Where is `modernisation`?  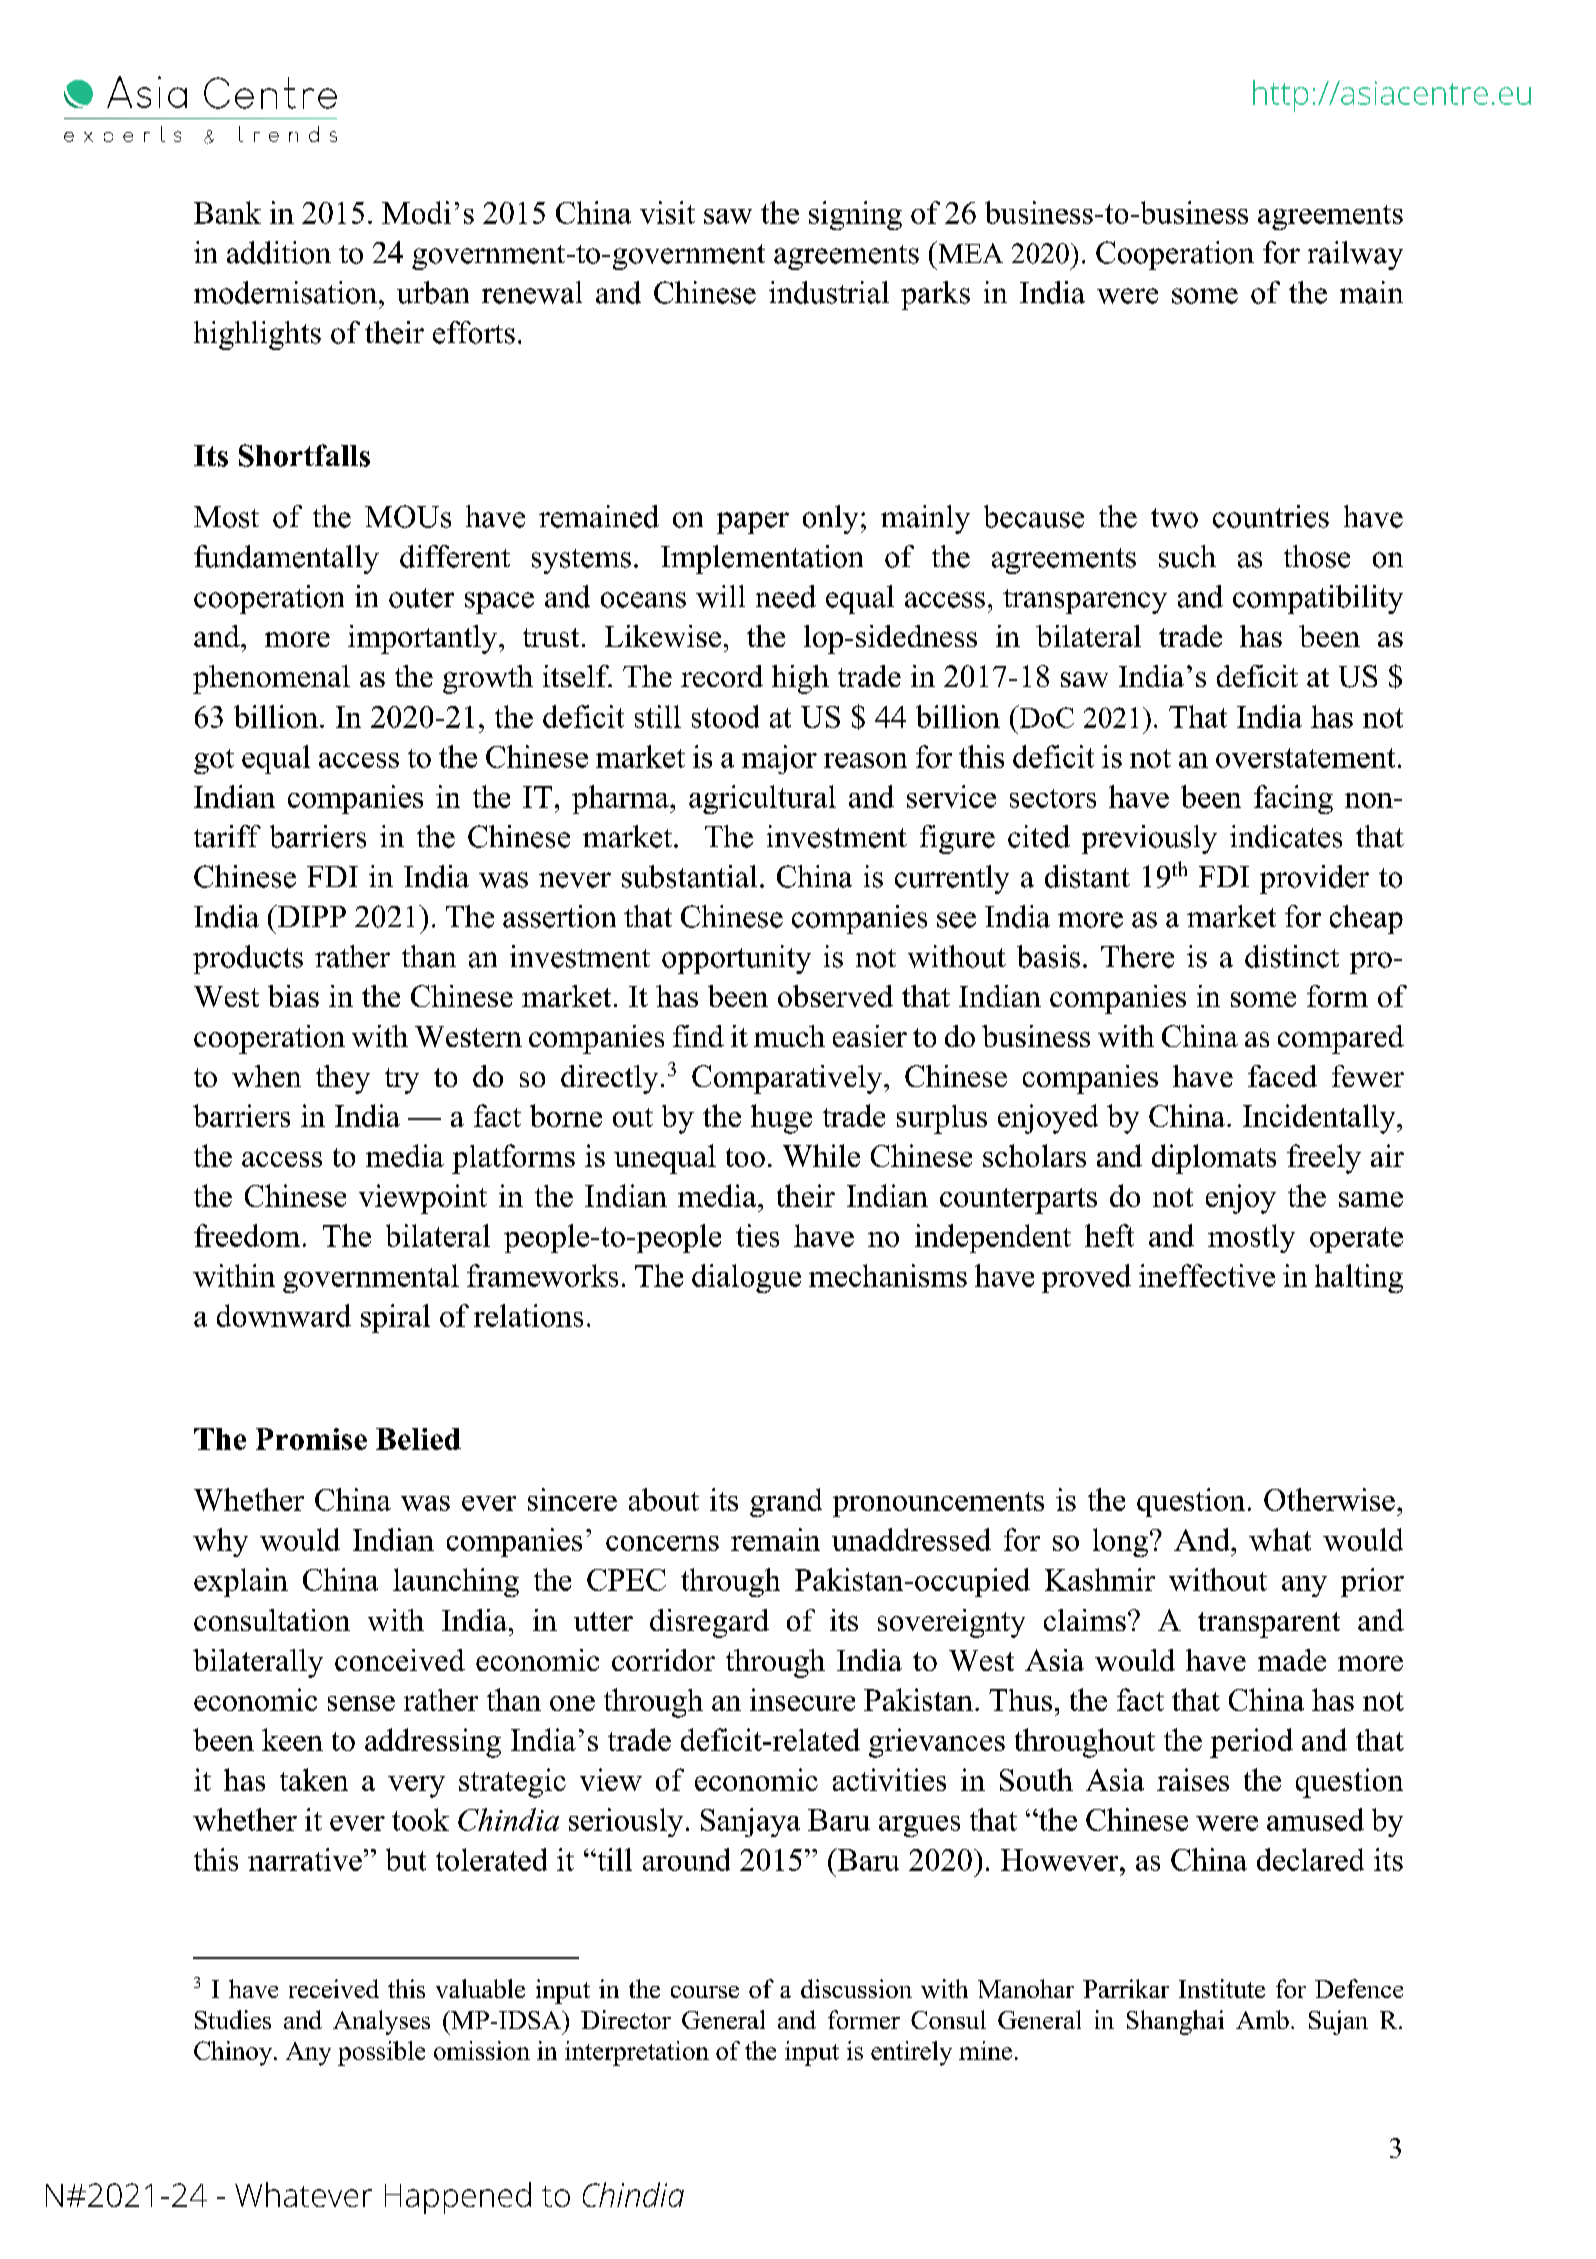 modernisation is located at coordinates (287, 292).
